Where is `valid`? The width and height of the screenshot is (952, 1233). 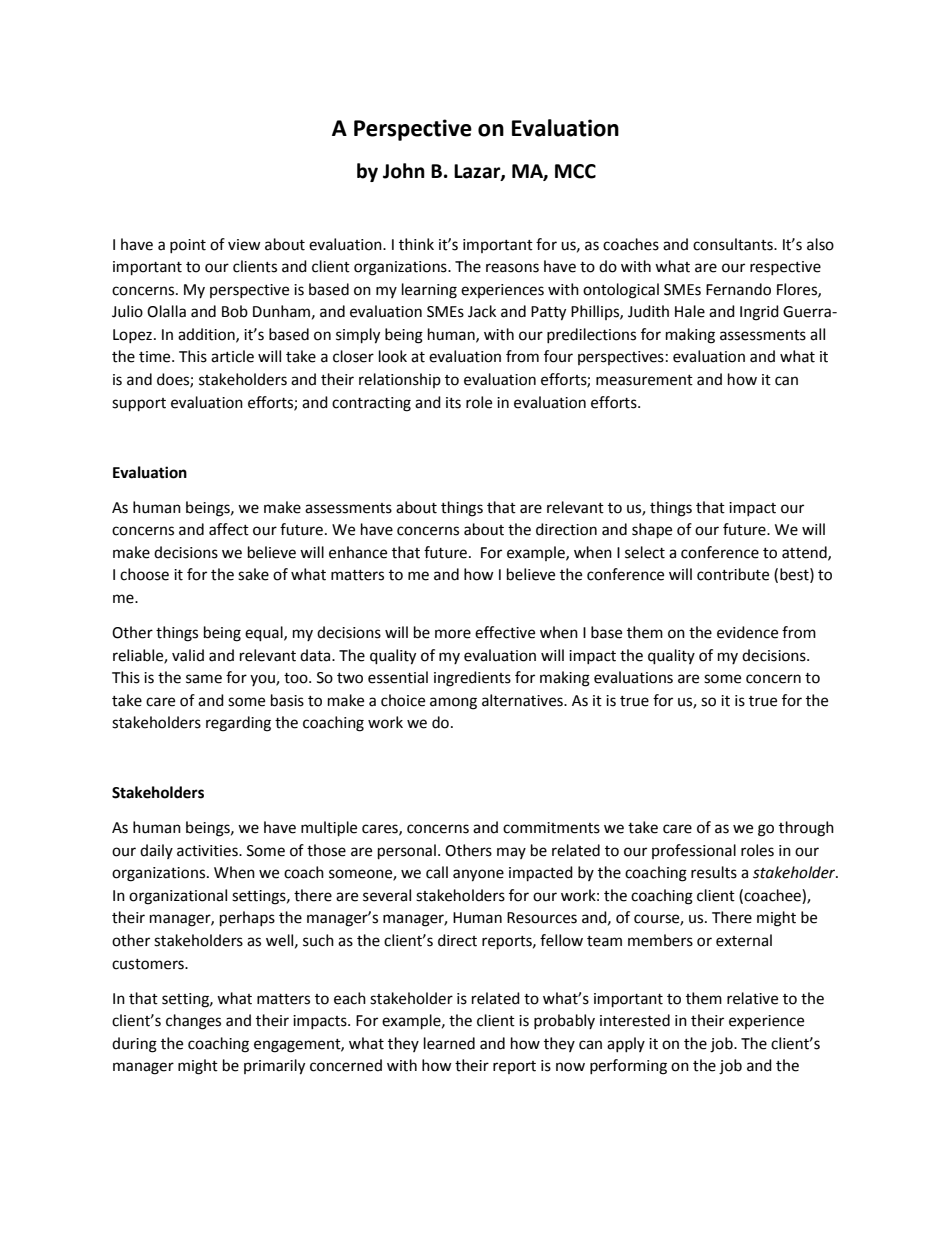 valid is located at coordinates (188, 655).
